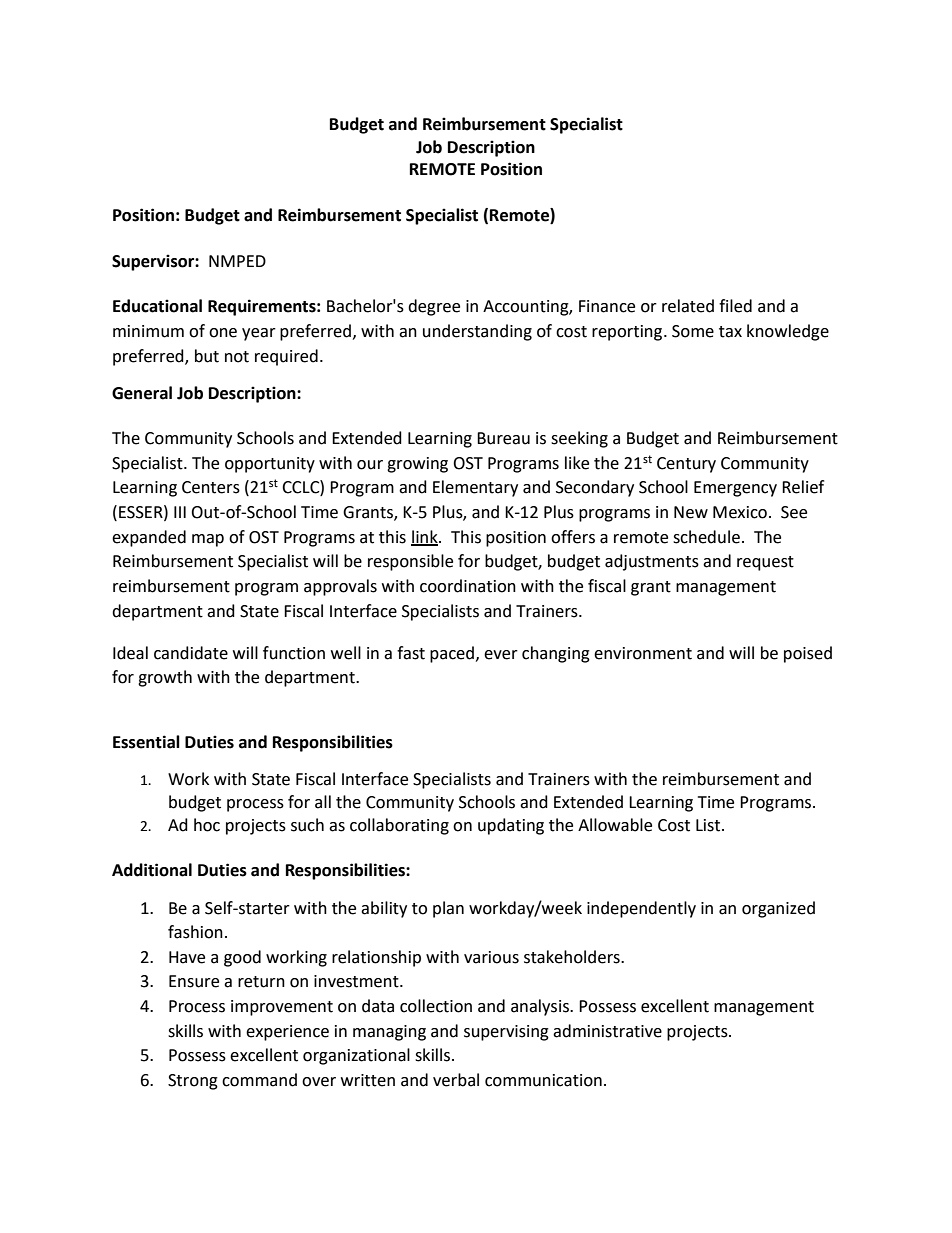 Image resolution: width=952 pixels, height=1233 pixels. What do you see at coordinates (193, 1082) in the image?
I see `Strong` at bounding box center [193, 1082].
